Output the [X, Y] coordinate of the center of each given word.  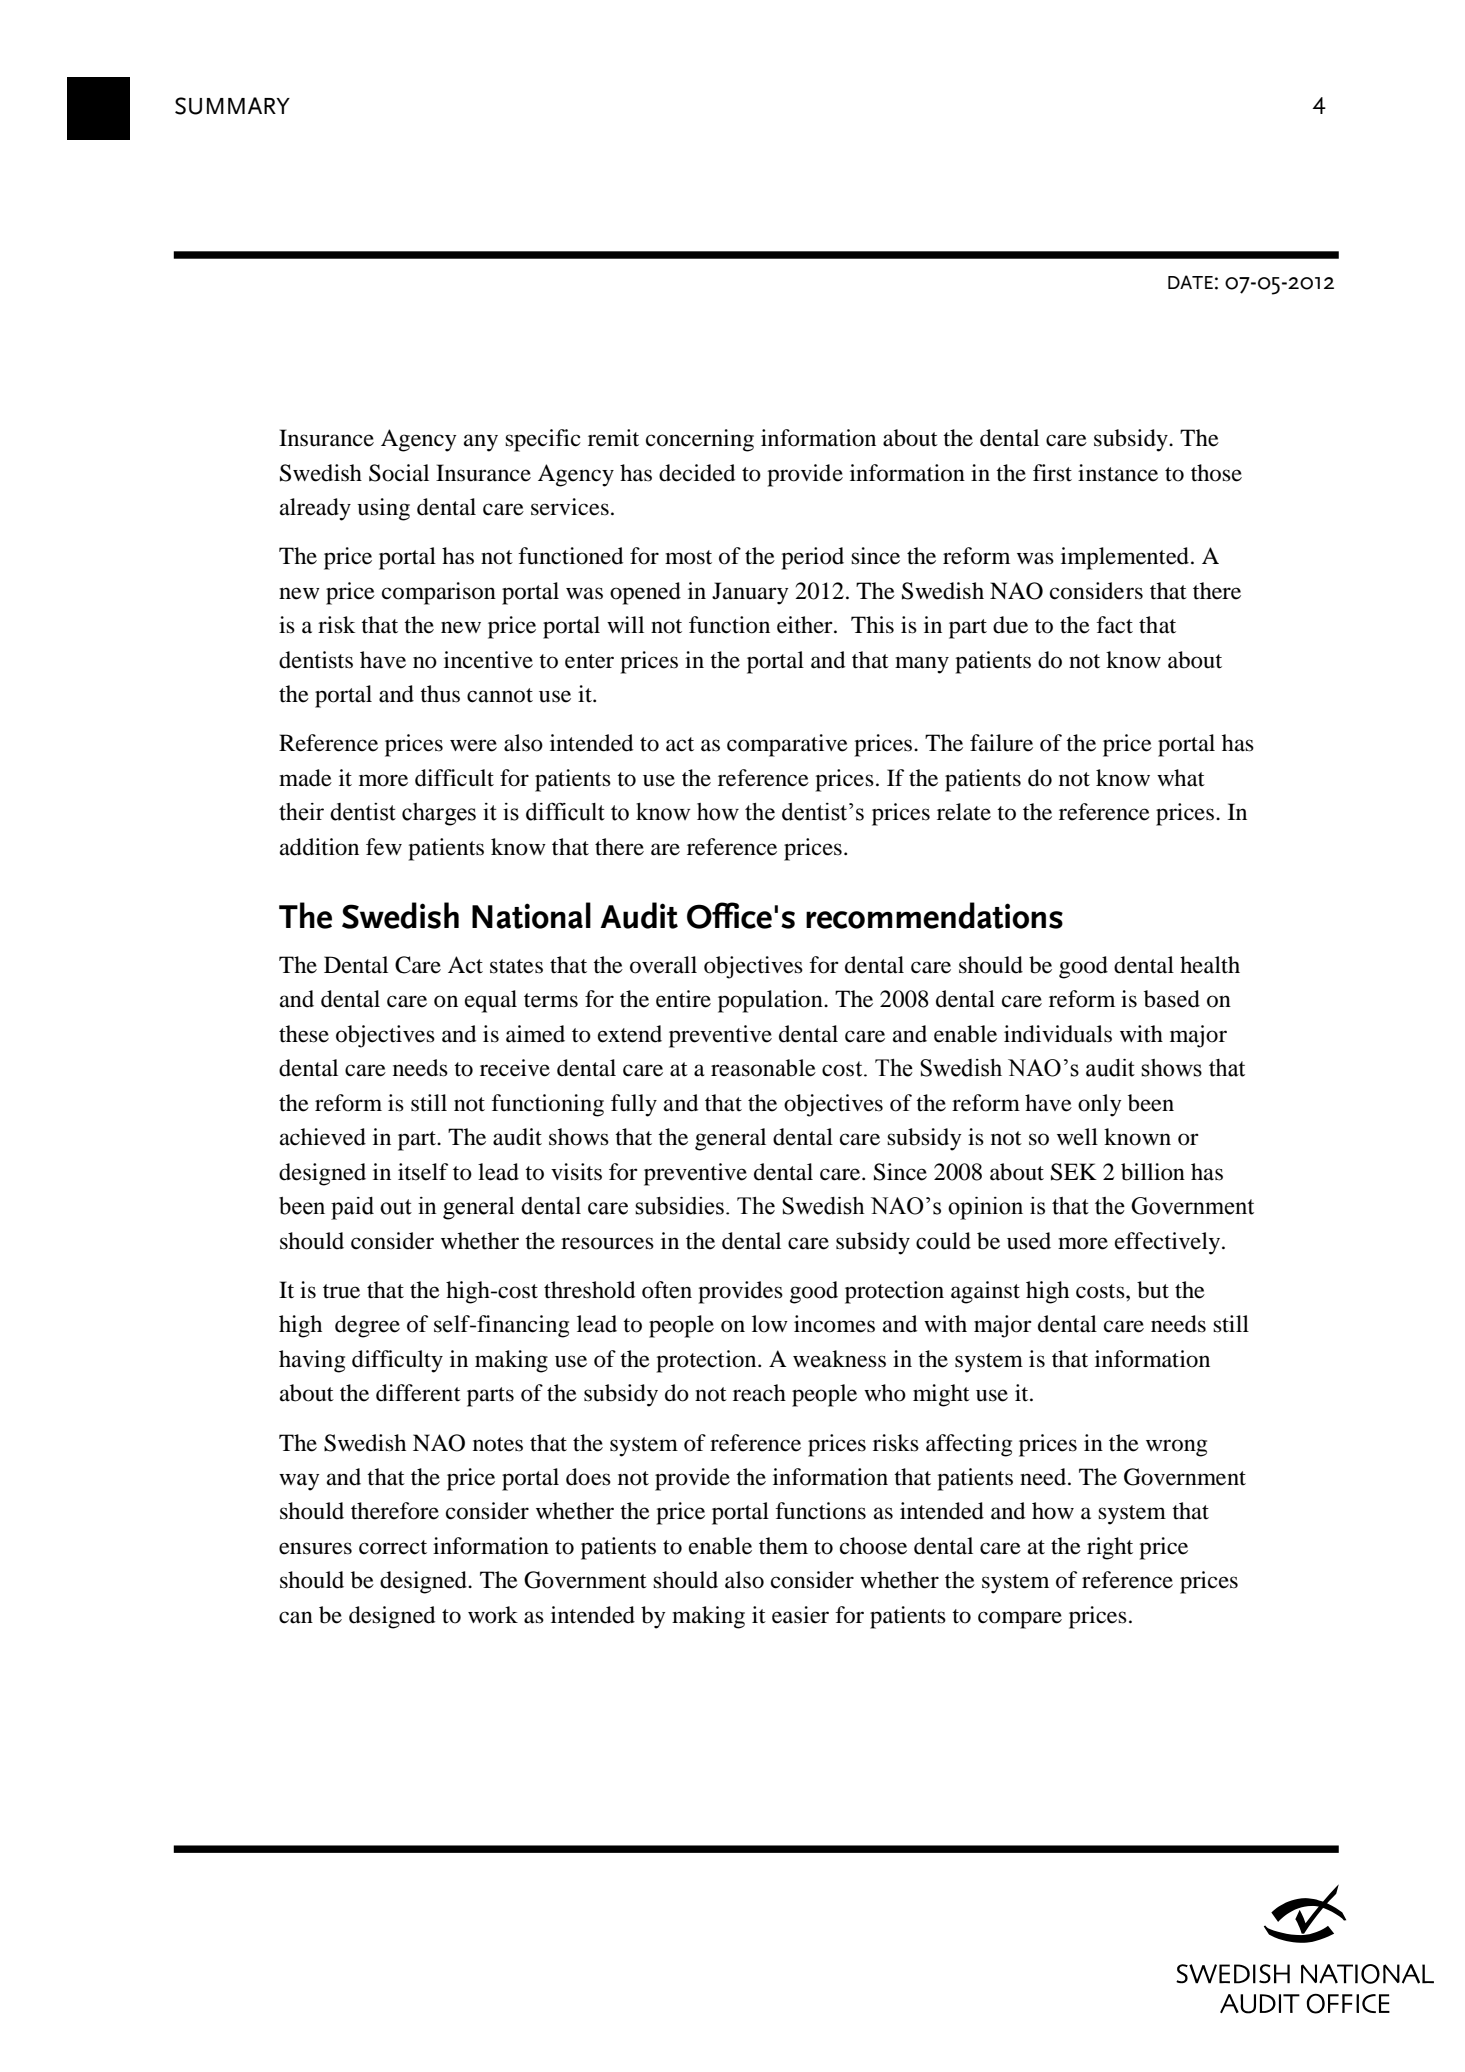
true [341, 1291]
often [667, 1290]
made [305, 778]
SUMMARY [232, 106]
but [1153, 1290]
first [1052, 473]
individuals [1058, 1034]
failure [1001, 743]
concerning [700, 440]
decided [697, 473]
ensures [315, 1548]
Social [399, 473]
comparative [787, 745]
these [304, 1034]
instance [1118, 473]
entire [683, 999]
